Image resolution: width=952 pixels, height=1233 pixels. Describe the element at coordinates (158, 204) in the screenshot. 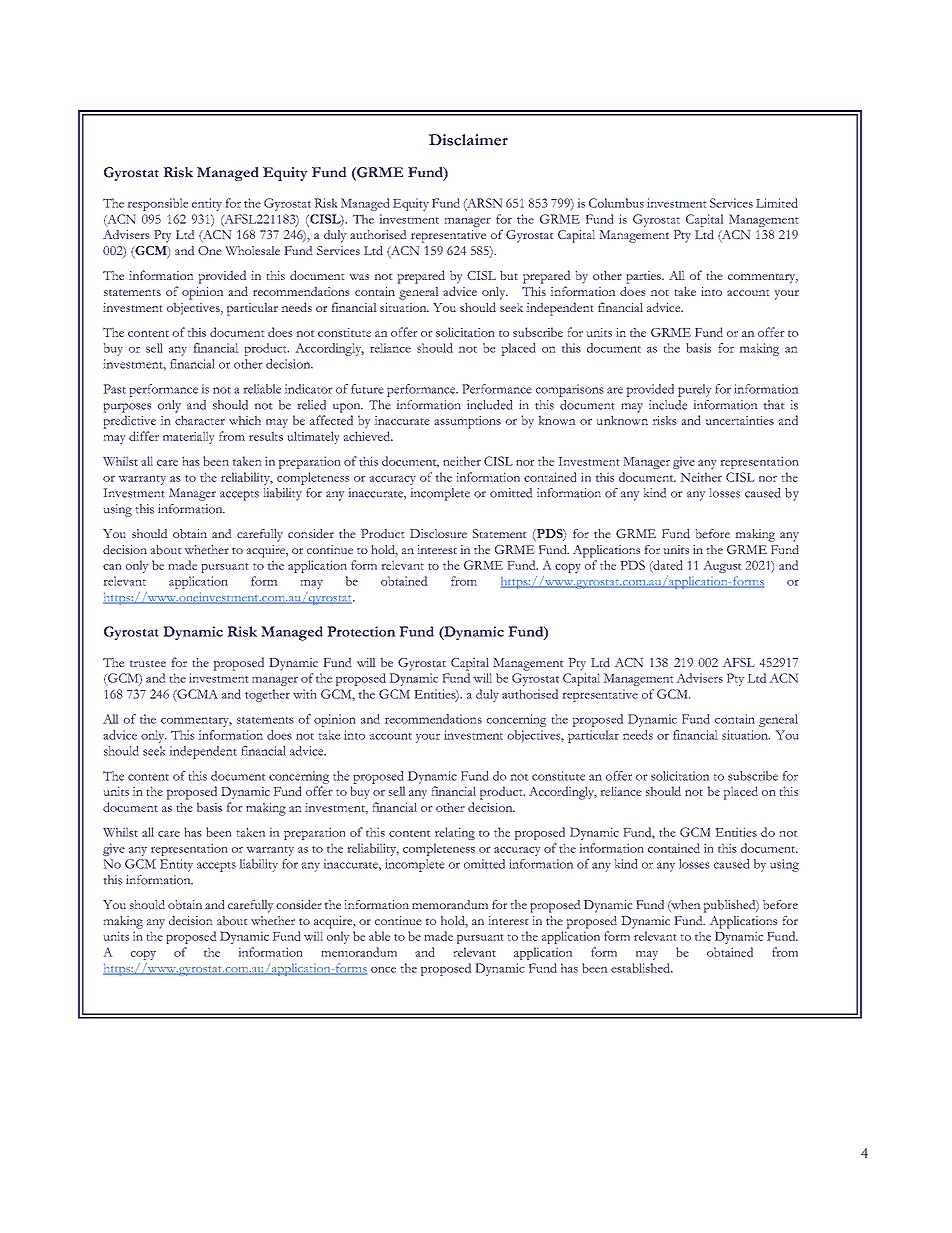

I see `responsible` at that location.
